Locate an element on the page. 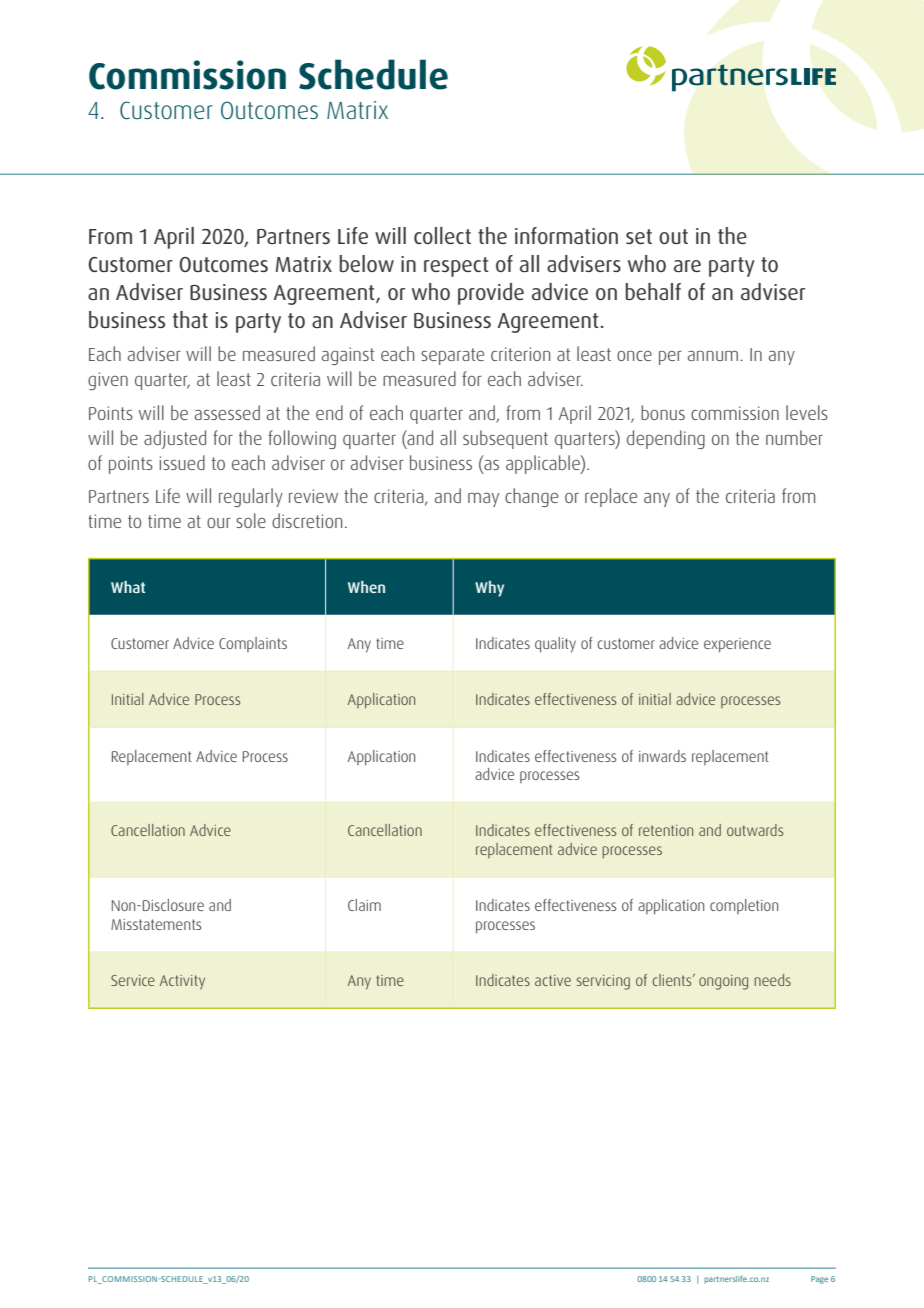 This page has height=1308, width=924. inwards is located at coordinates (662, 756).
